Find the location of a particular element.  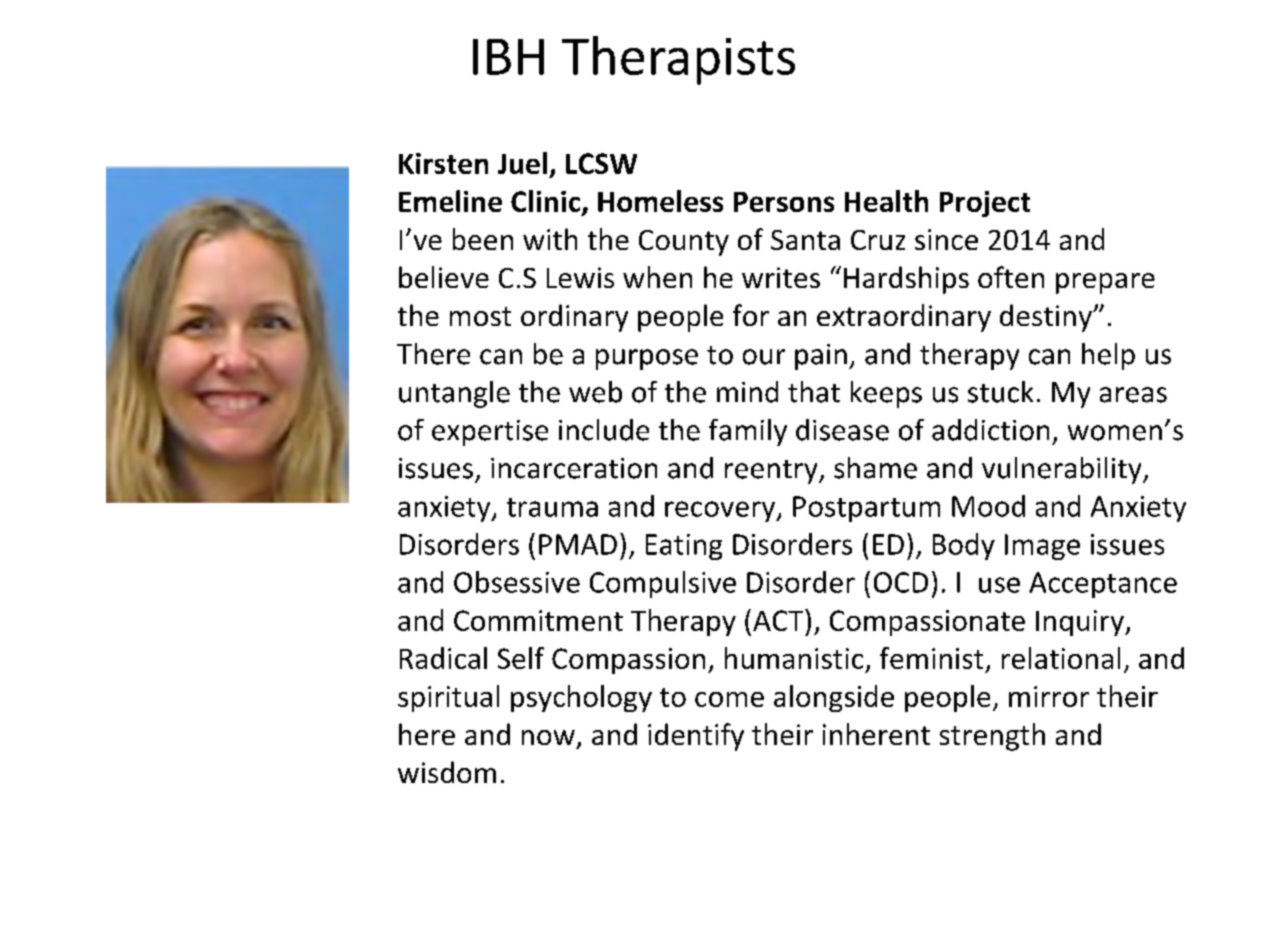

Project is located at coordinates (985, 204).
